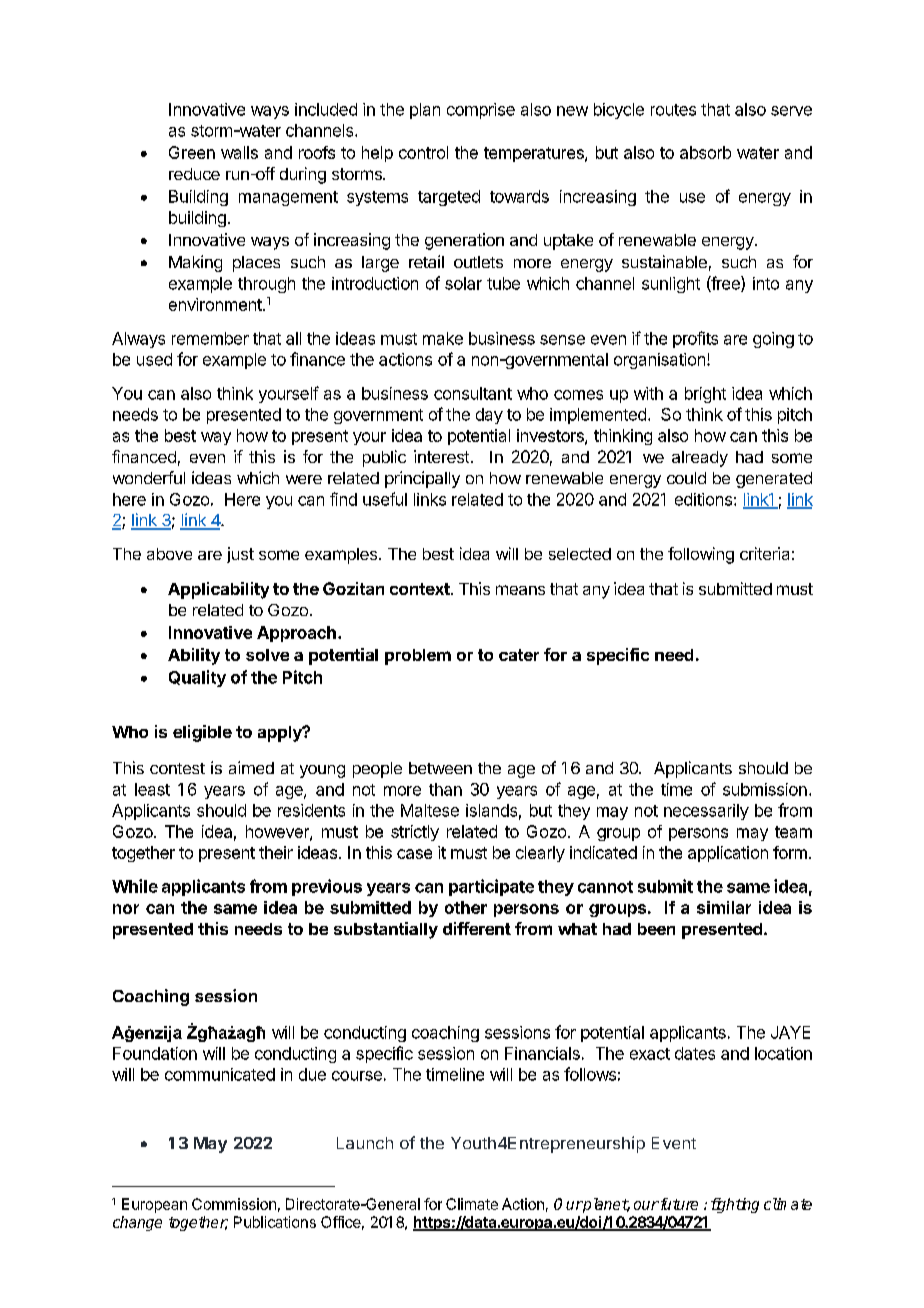 Image resolution: width=924 pixels, height=1308 pixels. What do you see at coordinates (477, 928) in the screenshot?
I see `different` at bounding box center [477, 928].
